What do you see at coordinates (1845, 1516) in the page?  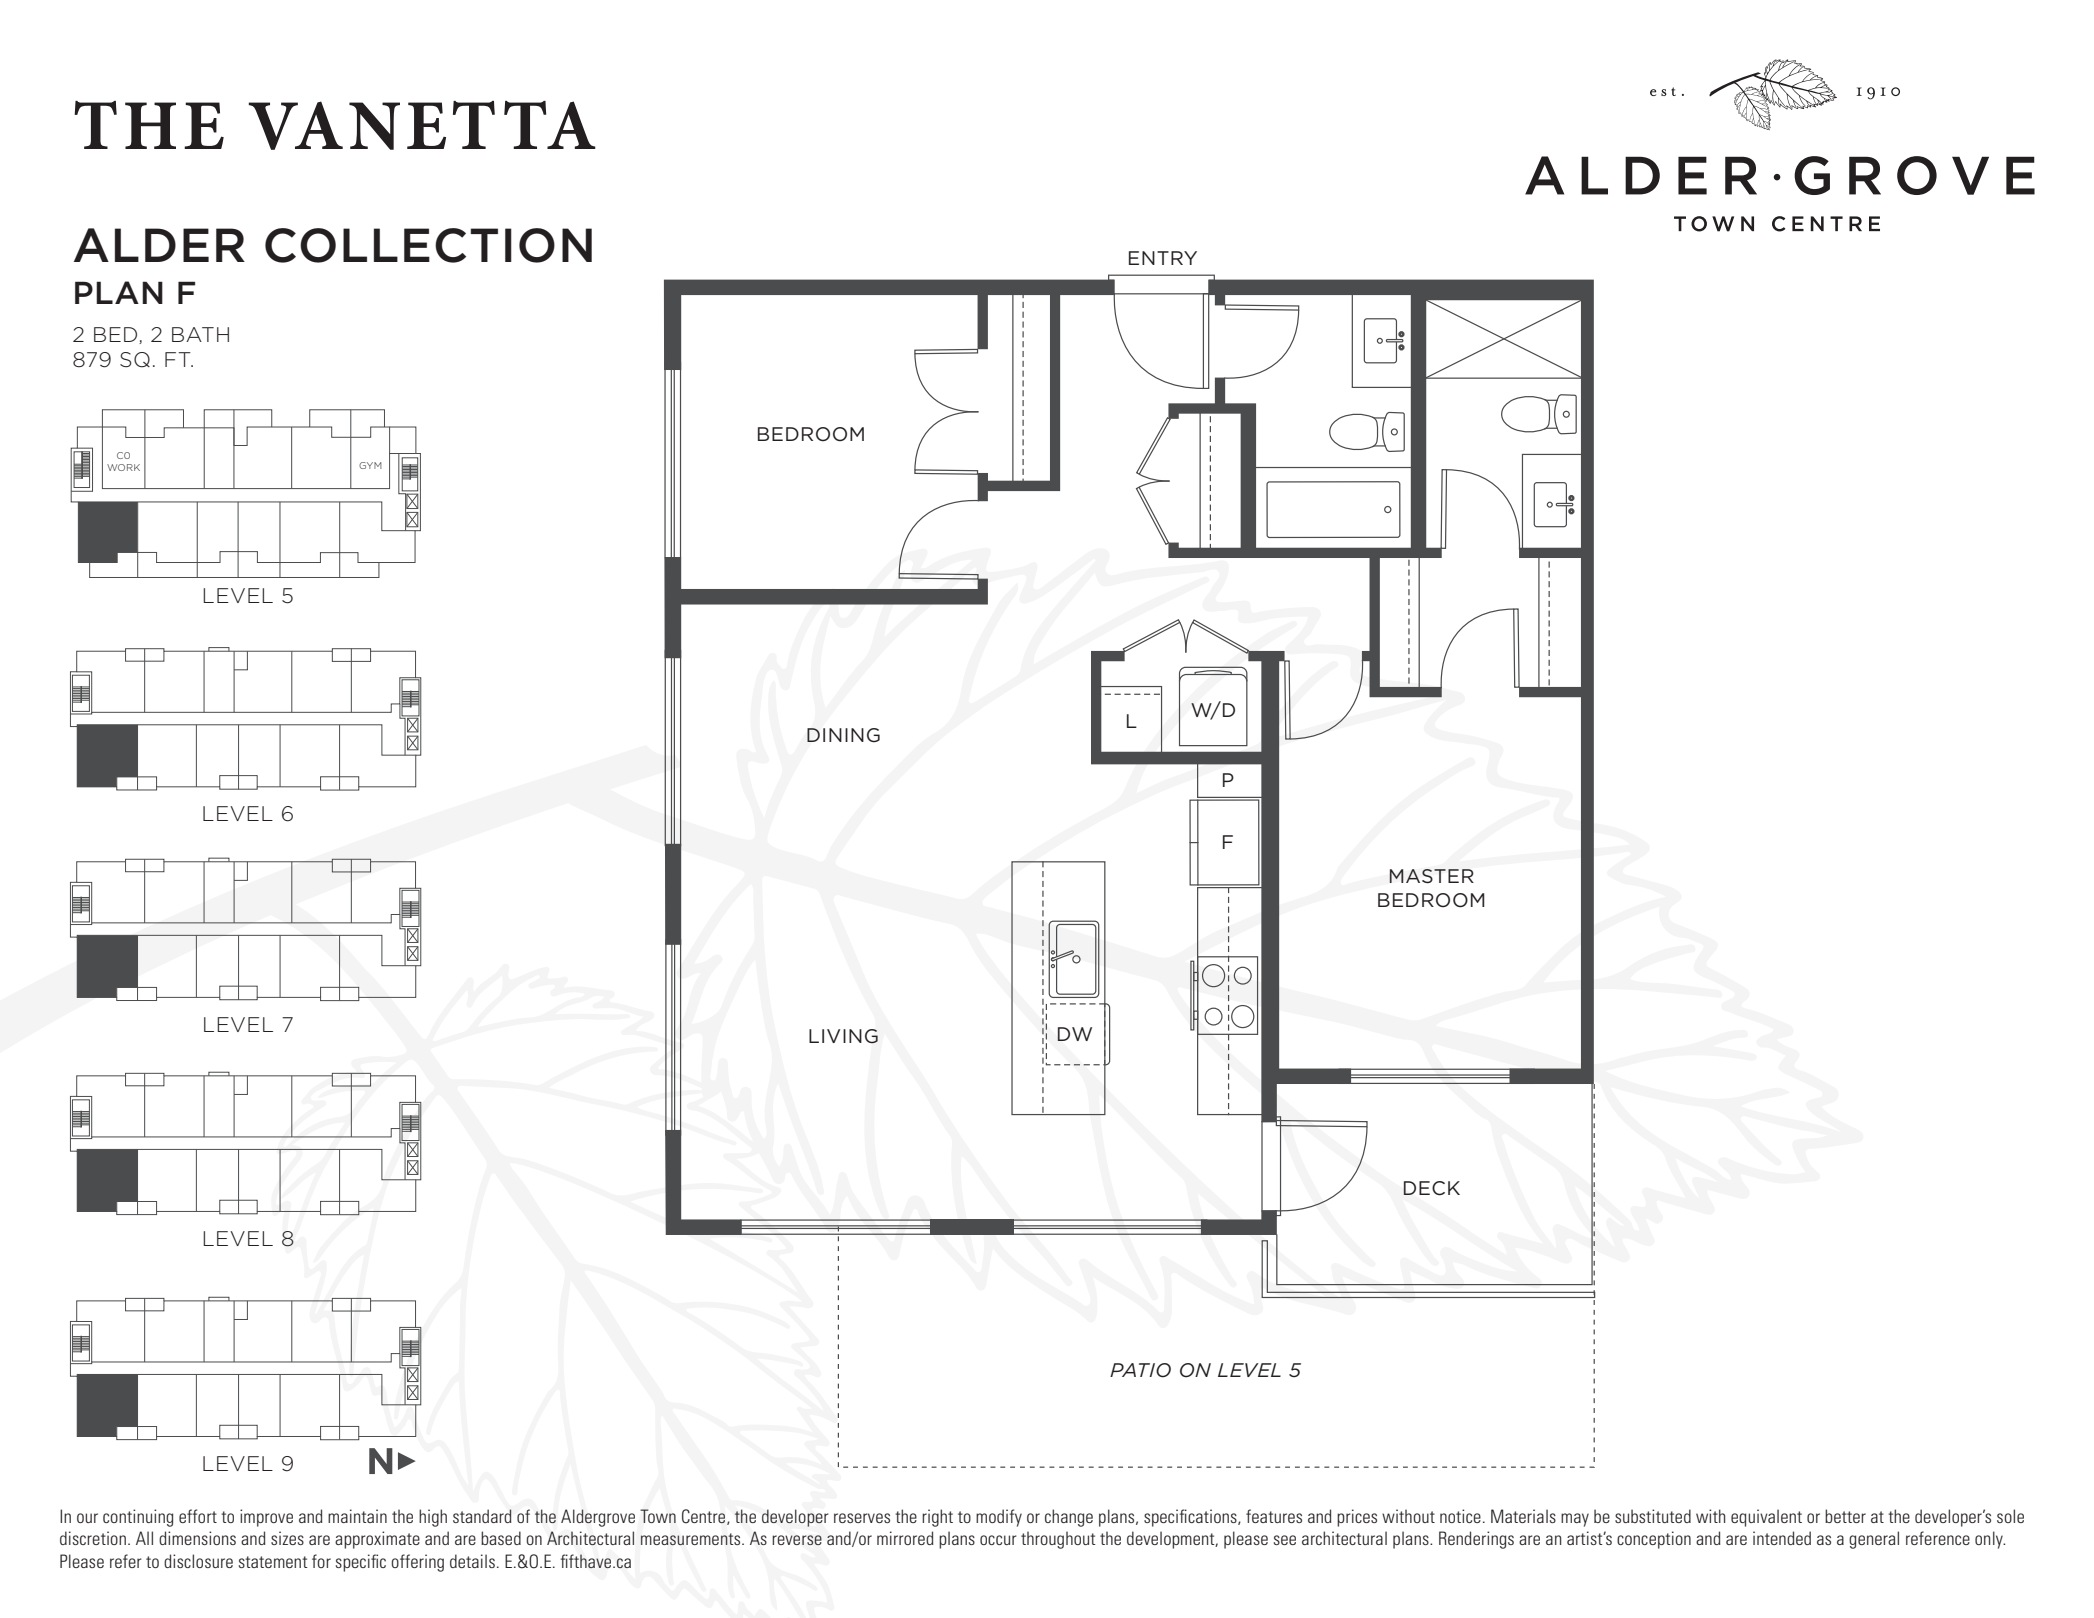 I see `better` at bounding box center [1845, 1516].
